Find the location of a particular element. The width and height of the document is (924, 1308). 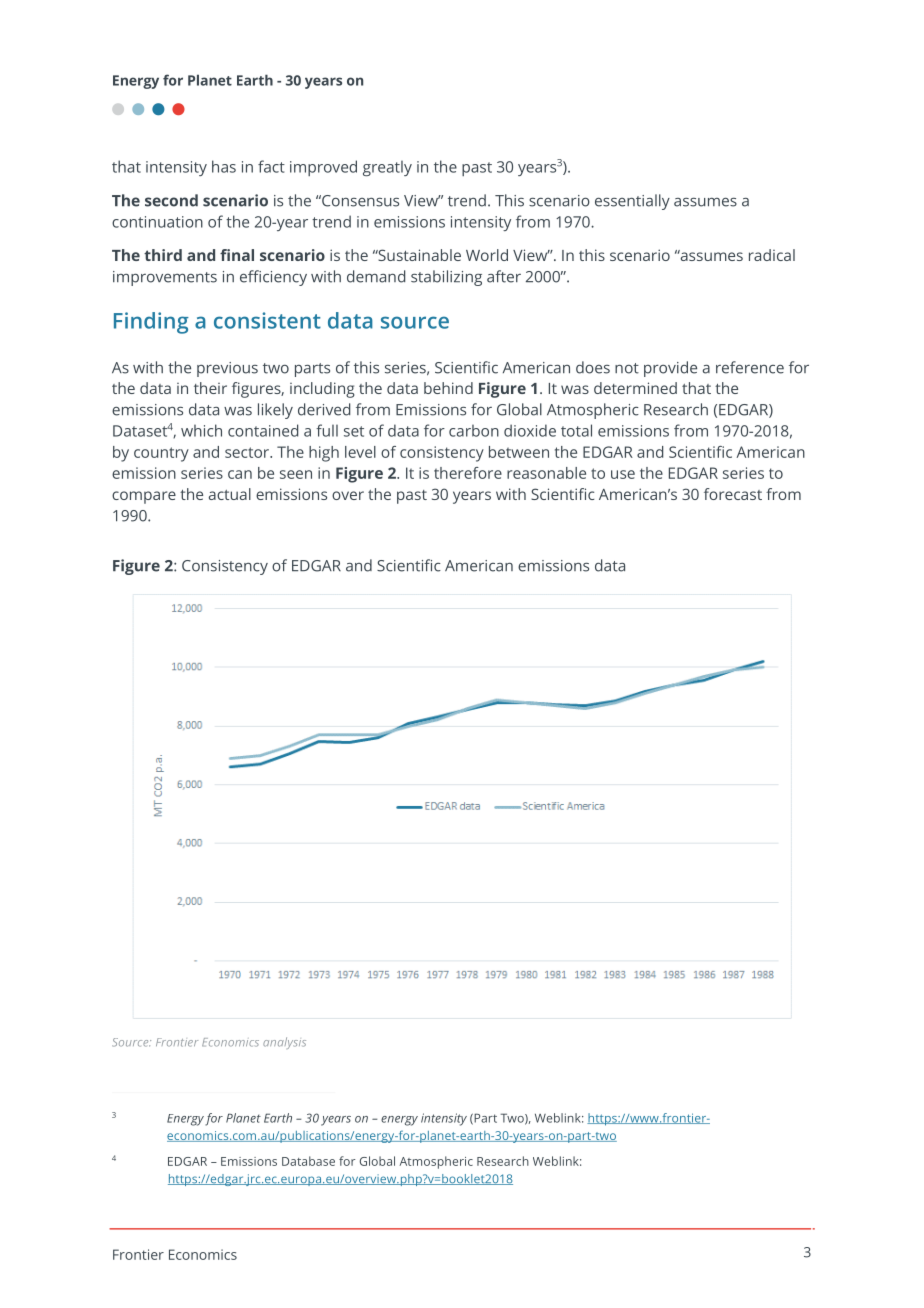

use is located at coordinates (623, 474).
